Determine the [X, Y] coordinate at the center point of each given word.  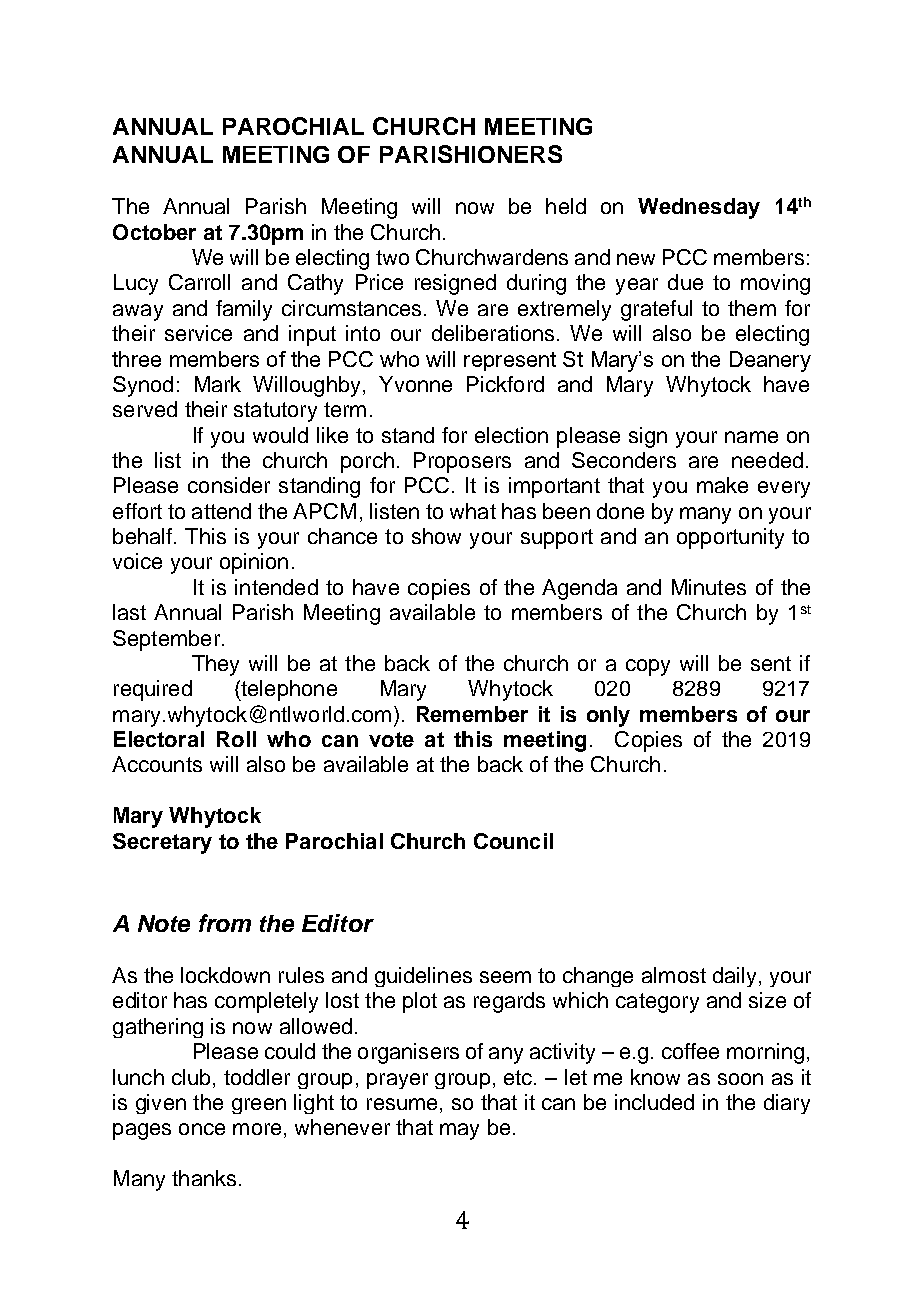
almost [674, 975]
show [436, 536]
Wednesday [699, 208]
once [202, 1129]
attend [221, 511]
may [459, 1131]
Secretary [162, 843]
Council [513, 841]
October [154, 232]
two [392, 257]
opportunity [730, 538]
